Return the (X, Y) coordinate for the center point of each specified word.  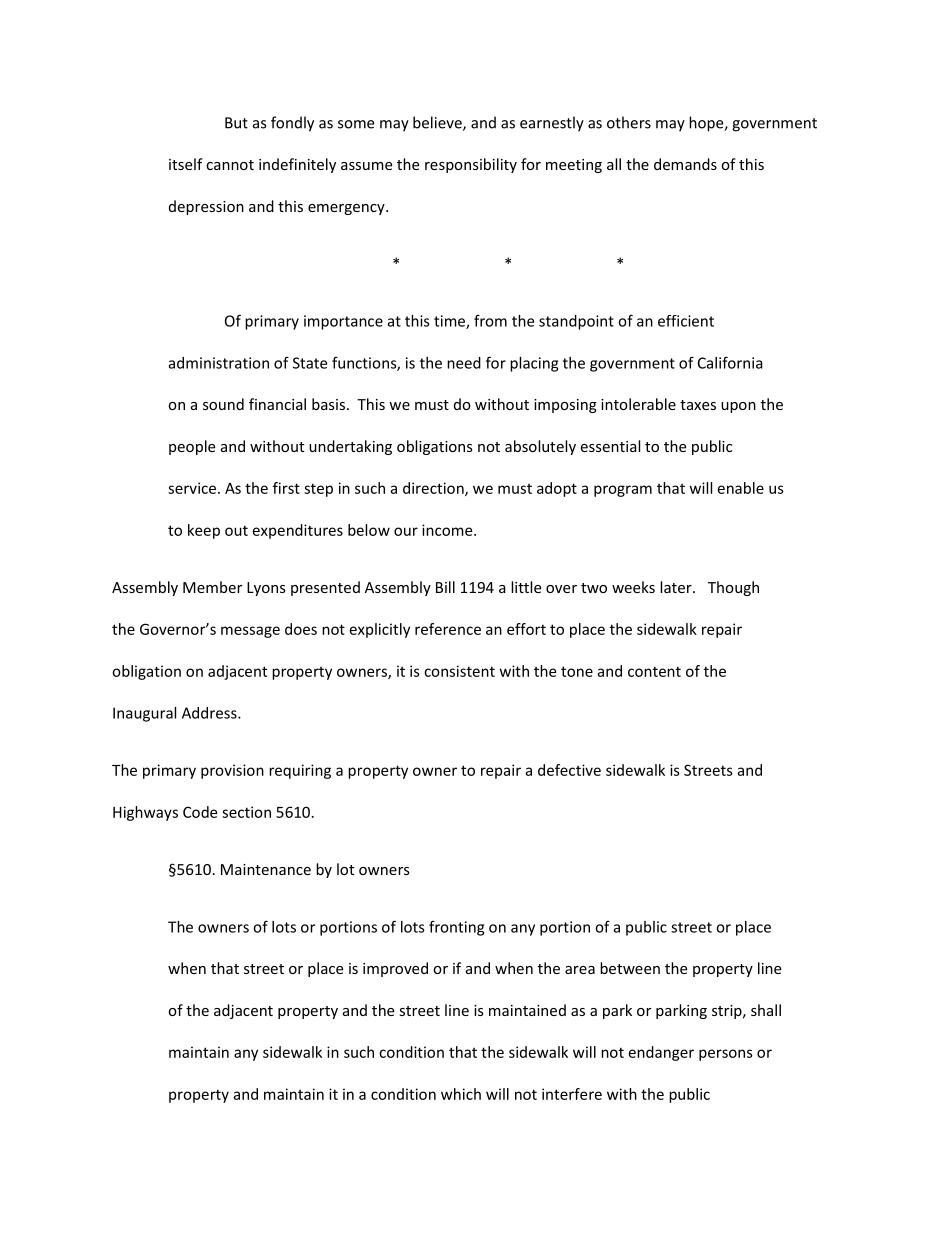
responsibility (471, 165)
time (450, 322)
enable (741, 488)
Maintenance (266, 869)
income (448, 530)
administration (219, 363)
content (654, 671)
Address (210, 713)
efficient (686, 321)
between (630, 968)
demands (685, 164)
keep (204, 531)
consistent (459, 671)
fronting (456, 928)
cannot (230, 165)
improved (395, 969)
